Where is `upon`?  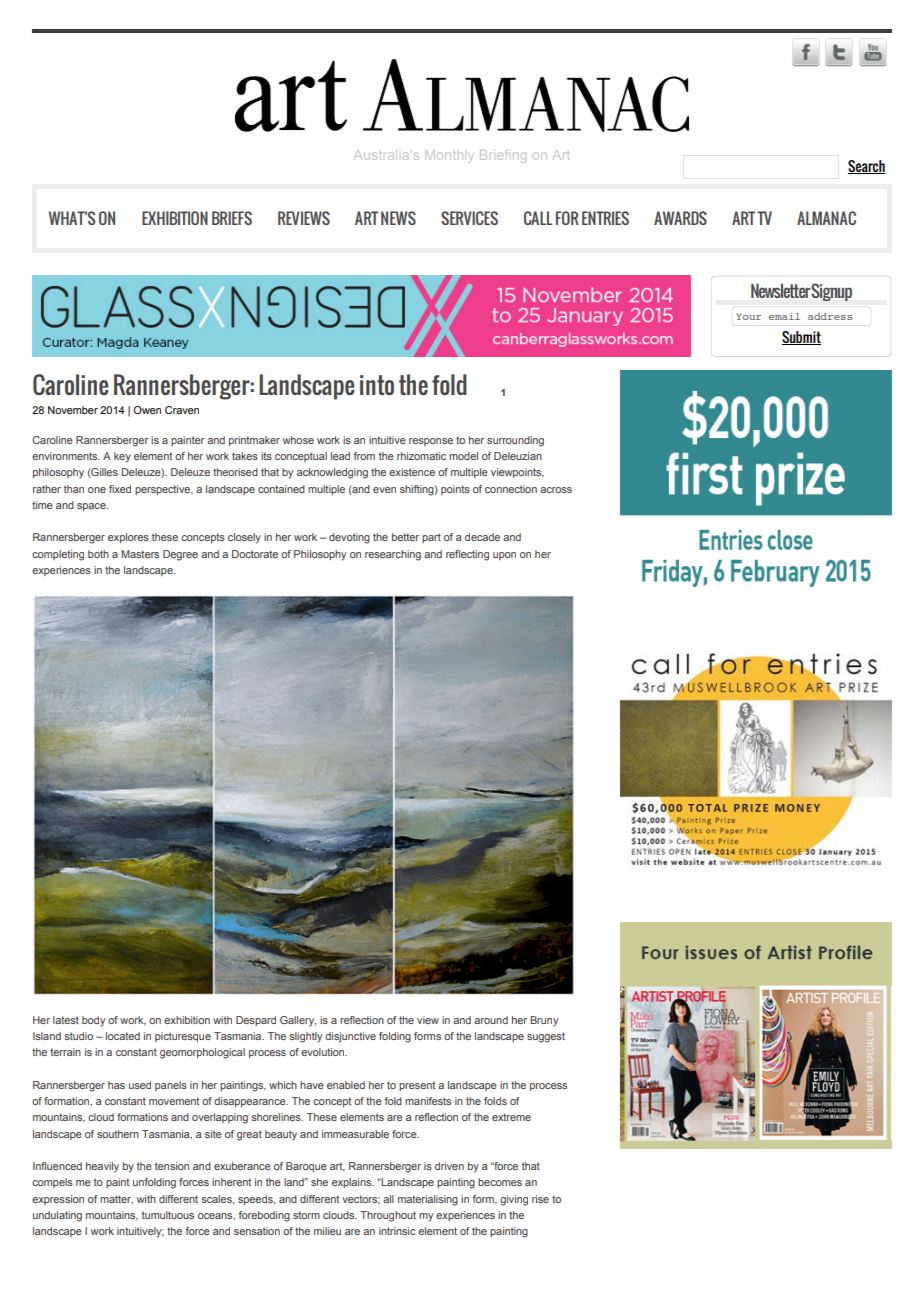 upon is located at coordinates (504, 556).
